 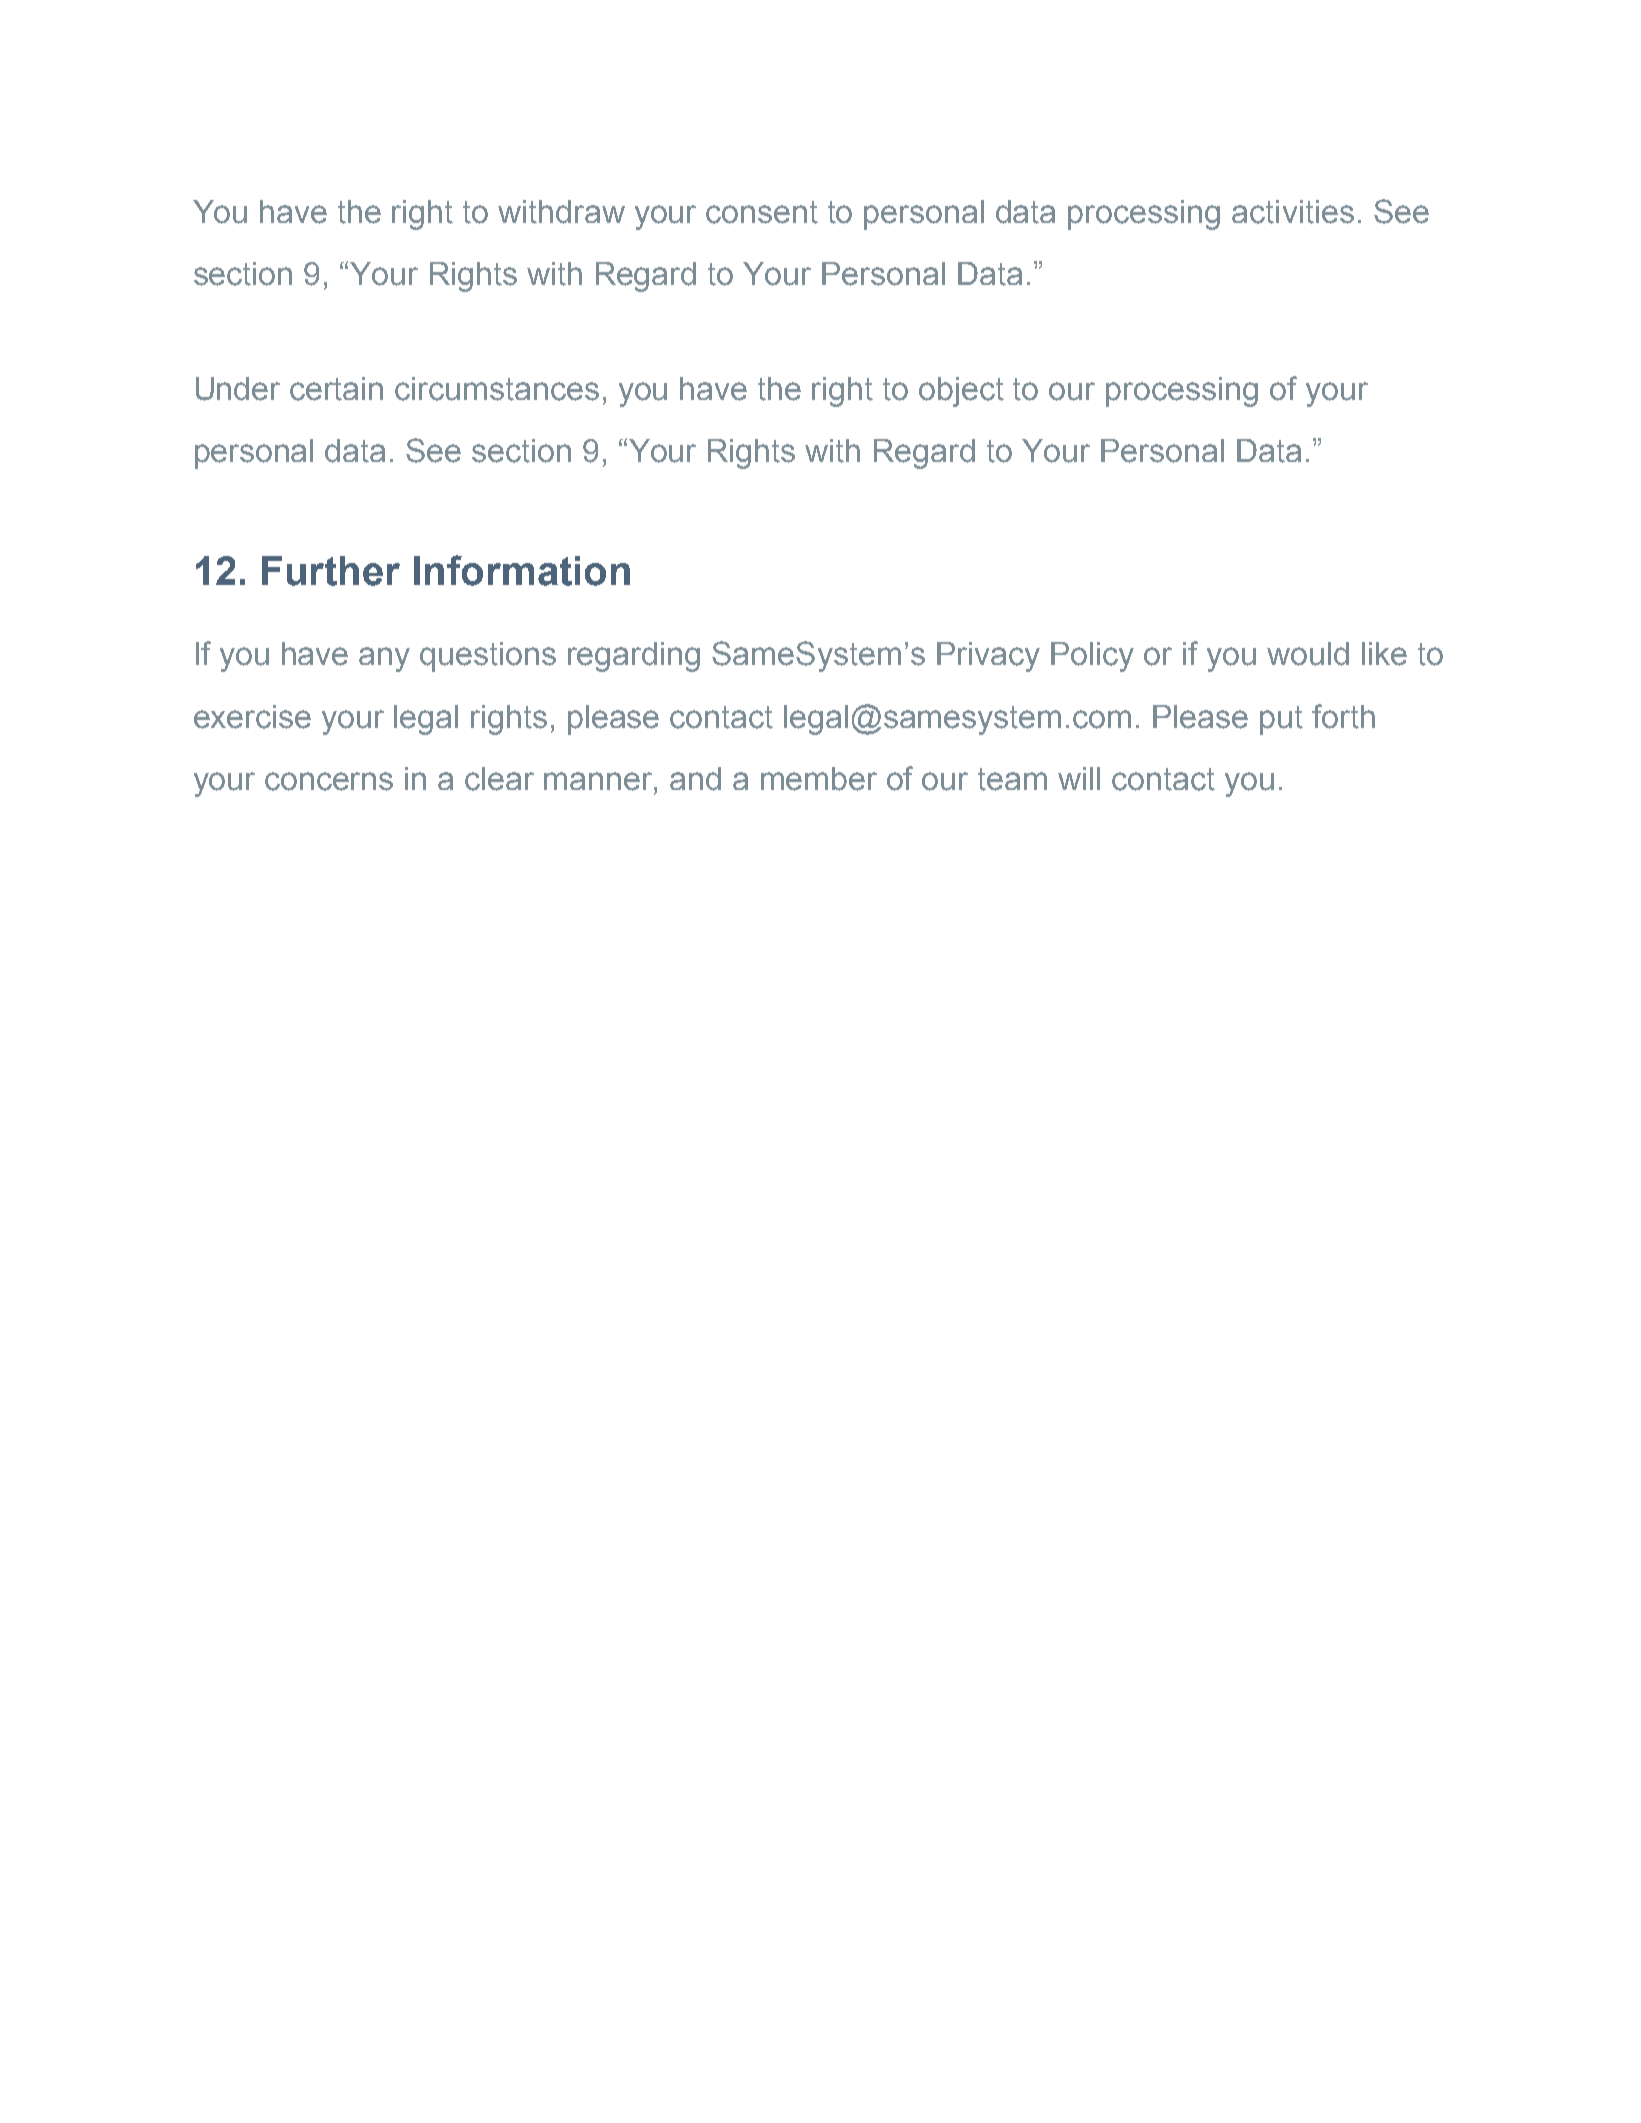 I want to click on object, so click(x=961, y=392).
